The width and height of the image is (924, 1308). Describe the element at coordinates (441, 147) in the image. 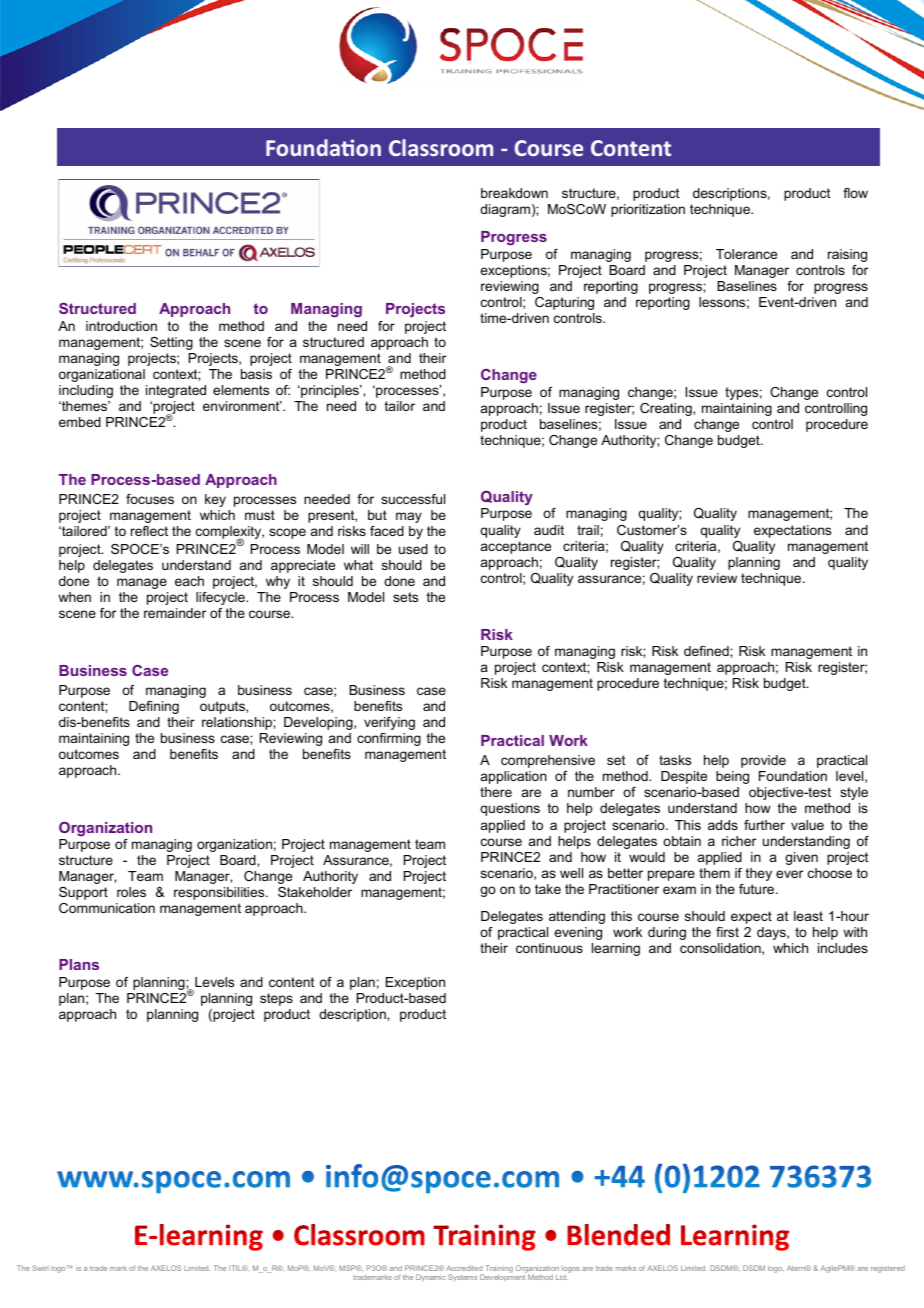

I see `Classroom` at that location.
